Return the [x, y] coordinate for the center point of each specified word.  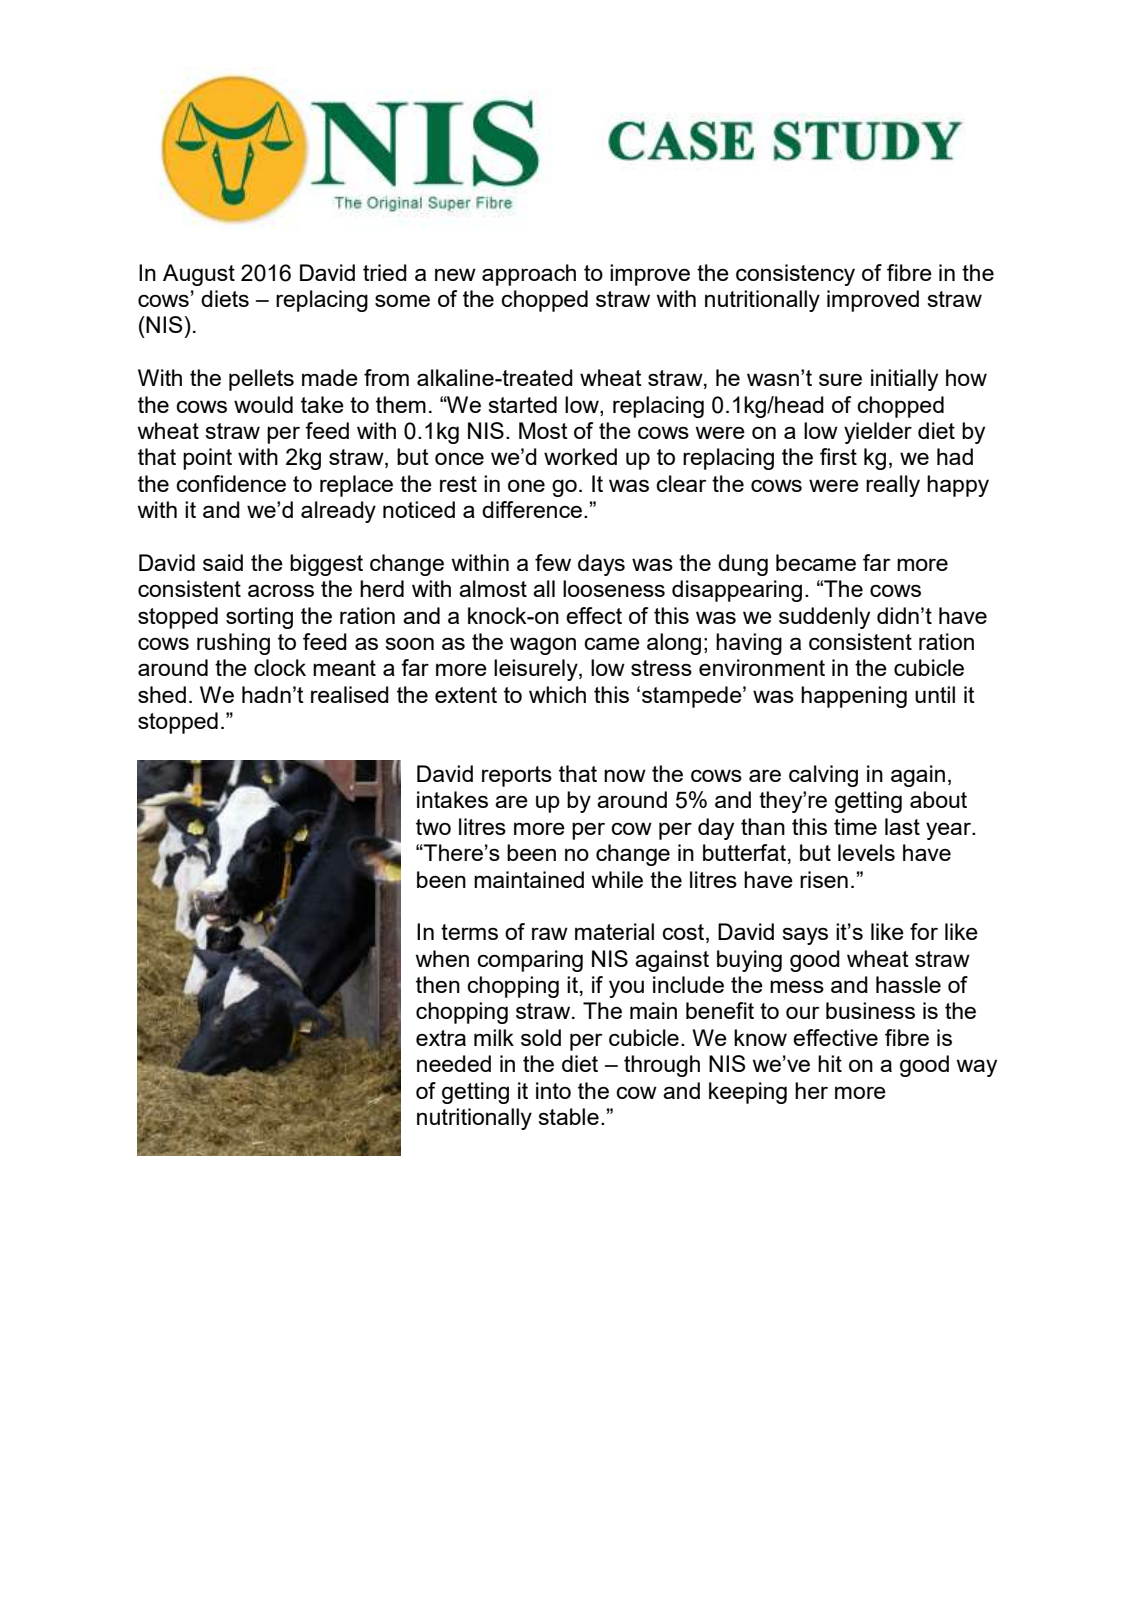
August [199, 275]
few [553, 562]
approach [529, 275]
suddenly [824, 618]
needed [454, 1063]
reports [517, 776]
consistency [795, 275]
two [433, 827]
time [855, 826]
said [223, 562]
